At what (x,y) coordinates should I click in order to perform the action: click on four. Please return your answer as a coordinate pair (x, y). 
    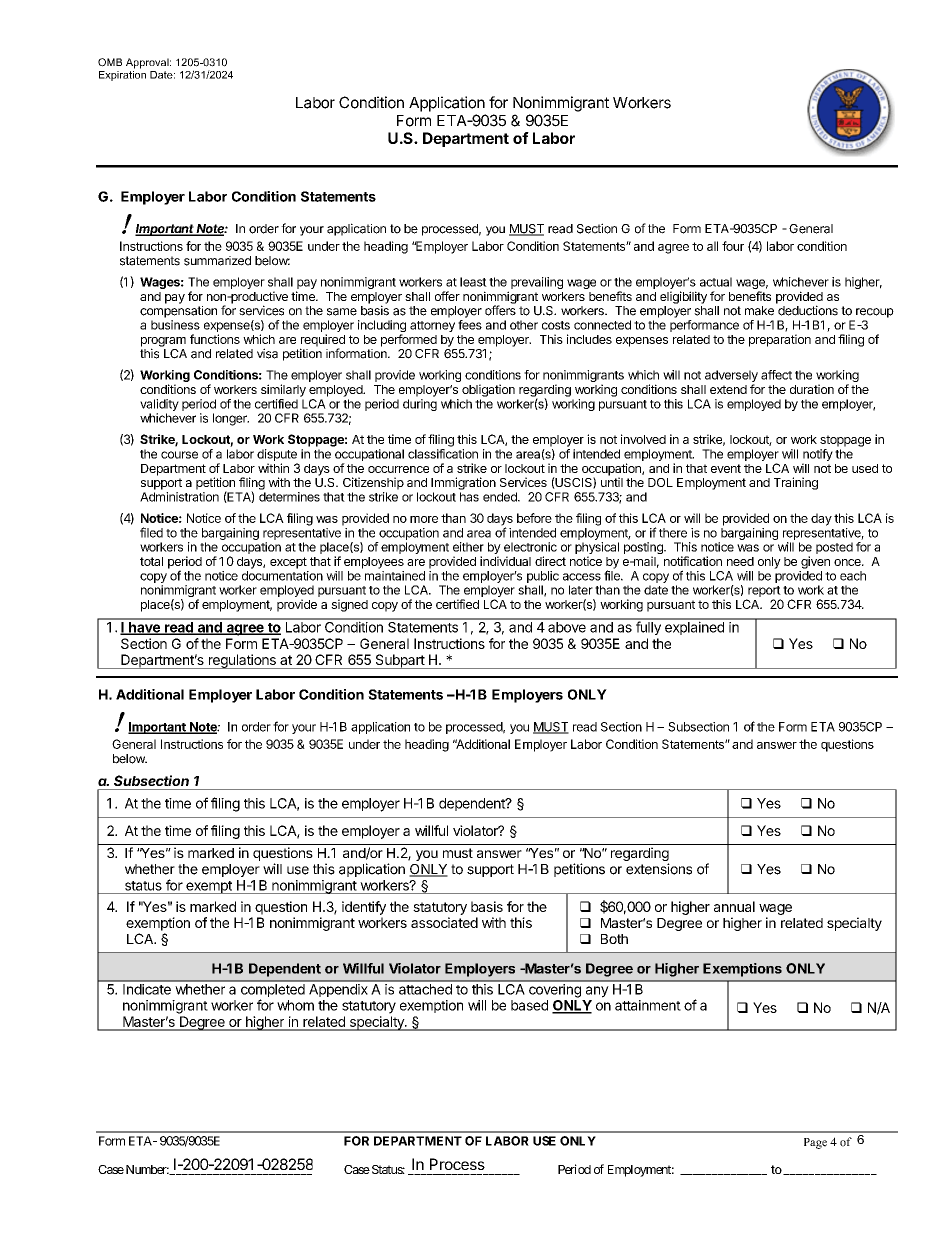
    Looking at the image, I should click on (733, 246).
